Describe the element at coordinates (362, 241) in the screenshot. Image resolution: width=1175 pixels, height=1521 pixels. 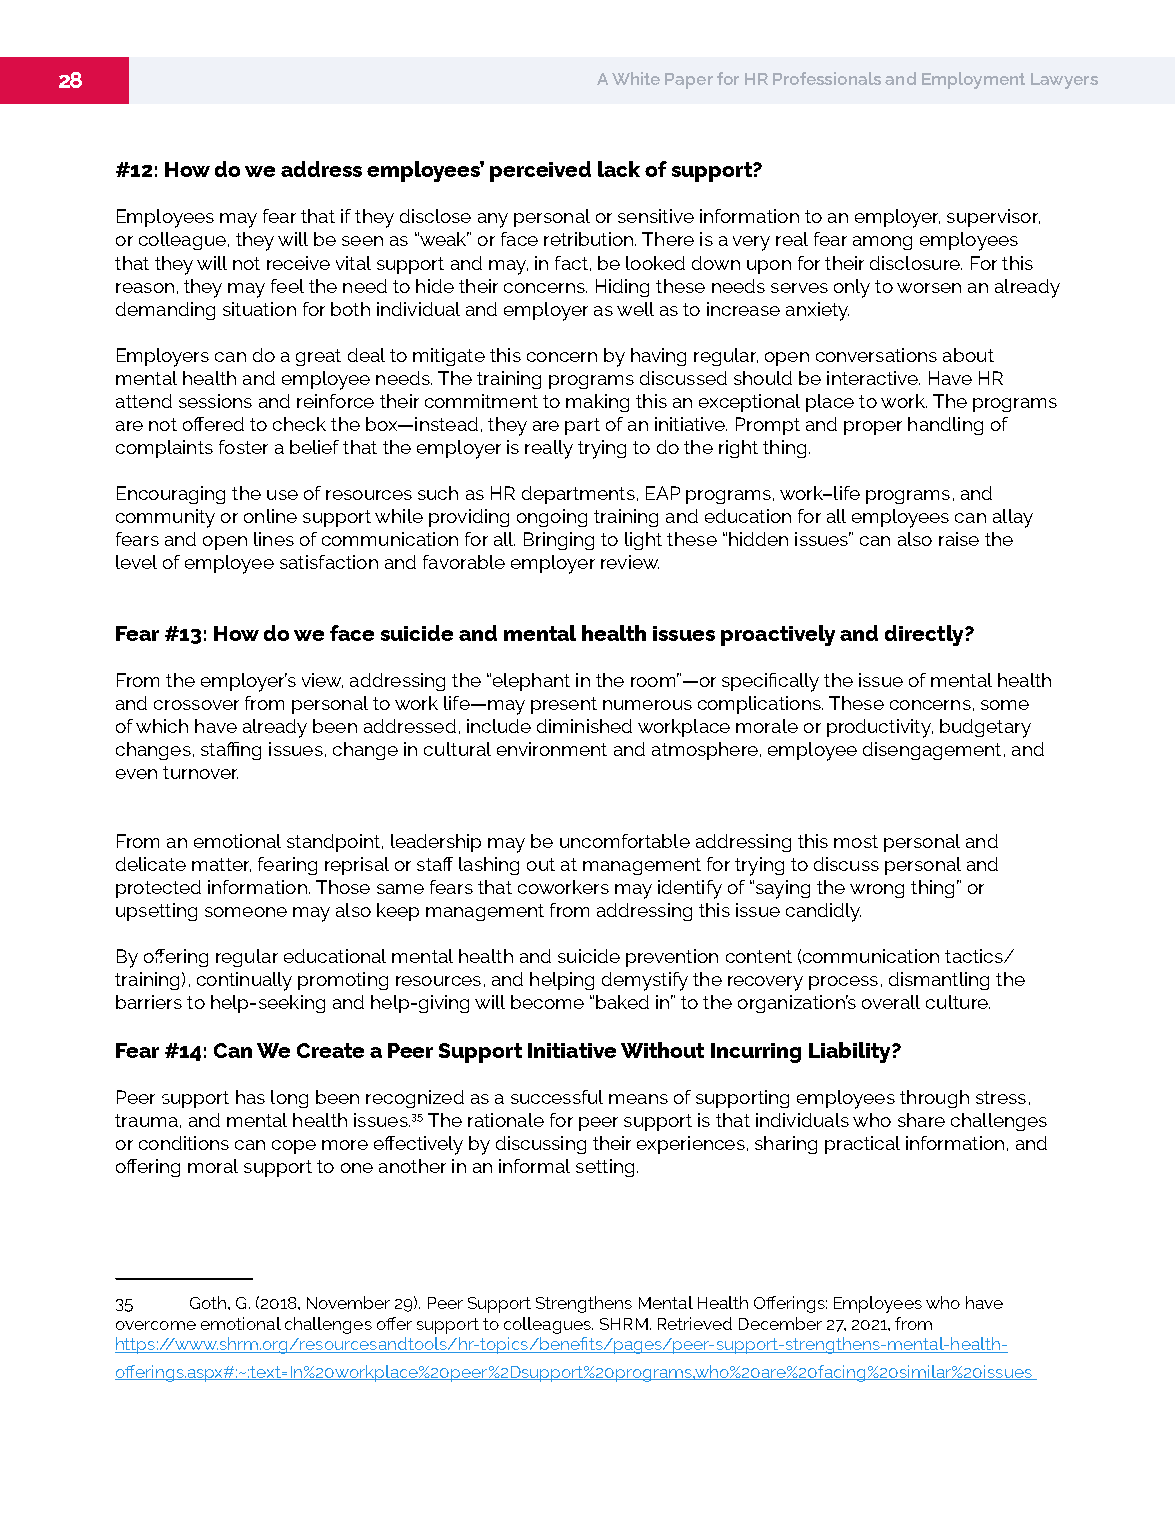
I see `seen` at that location.
